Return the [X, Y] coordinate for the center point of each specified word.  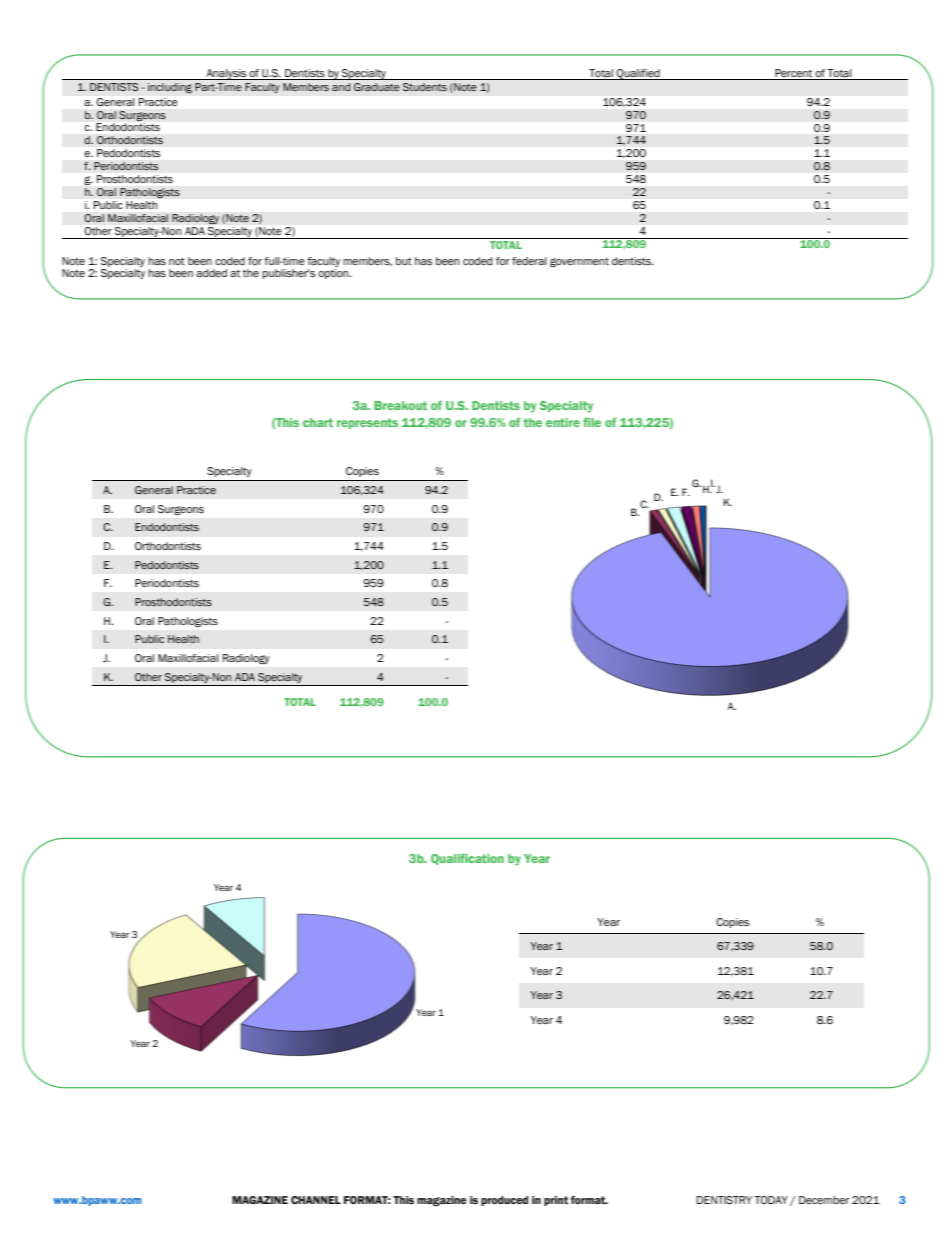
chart [318, 422]
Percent [794, 74]
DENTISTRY [724, 1200]
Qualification [467, 859]
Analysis [226, 74]
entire [563, 422]
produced [504, 1201]
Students [425, 87]
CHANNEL [316, 1200]
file [592, 422]
